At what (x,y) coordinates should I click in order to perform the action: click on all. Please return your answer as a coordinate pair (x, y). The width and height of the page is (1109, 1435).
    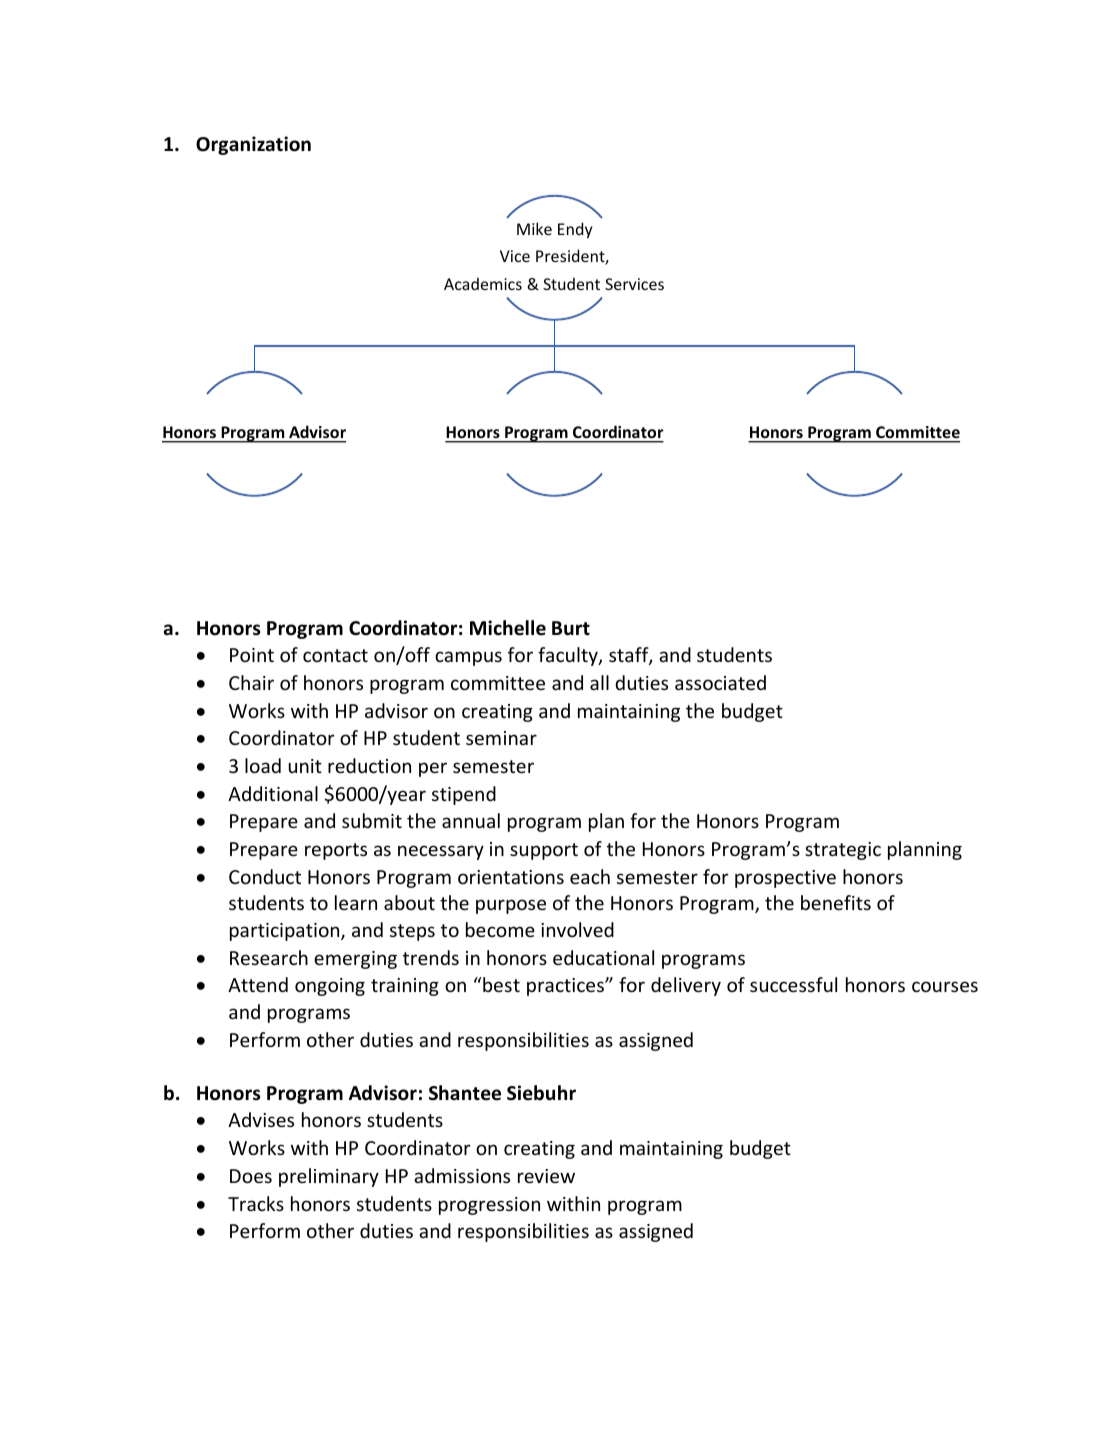
    Looking at the image, I should click on (599, 682).
